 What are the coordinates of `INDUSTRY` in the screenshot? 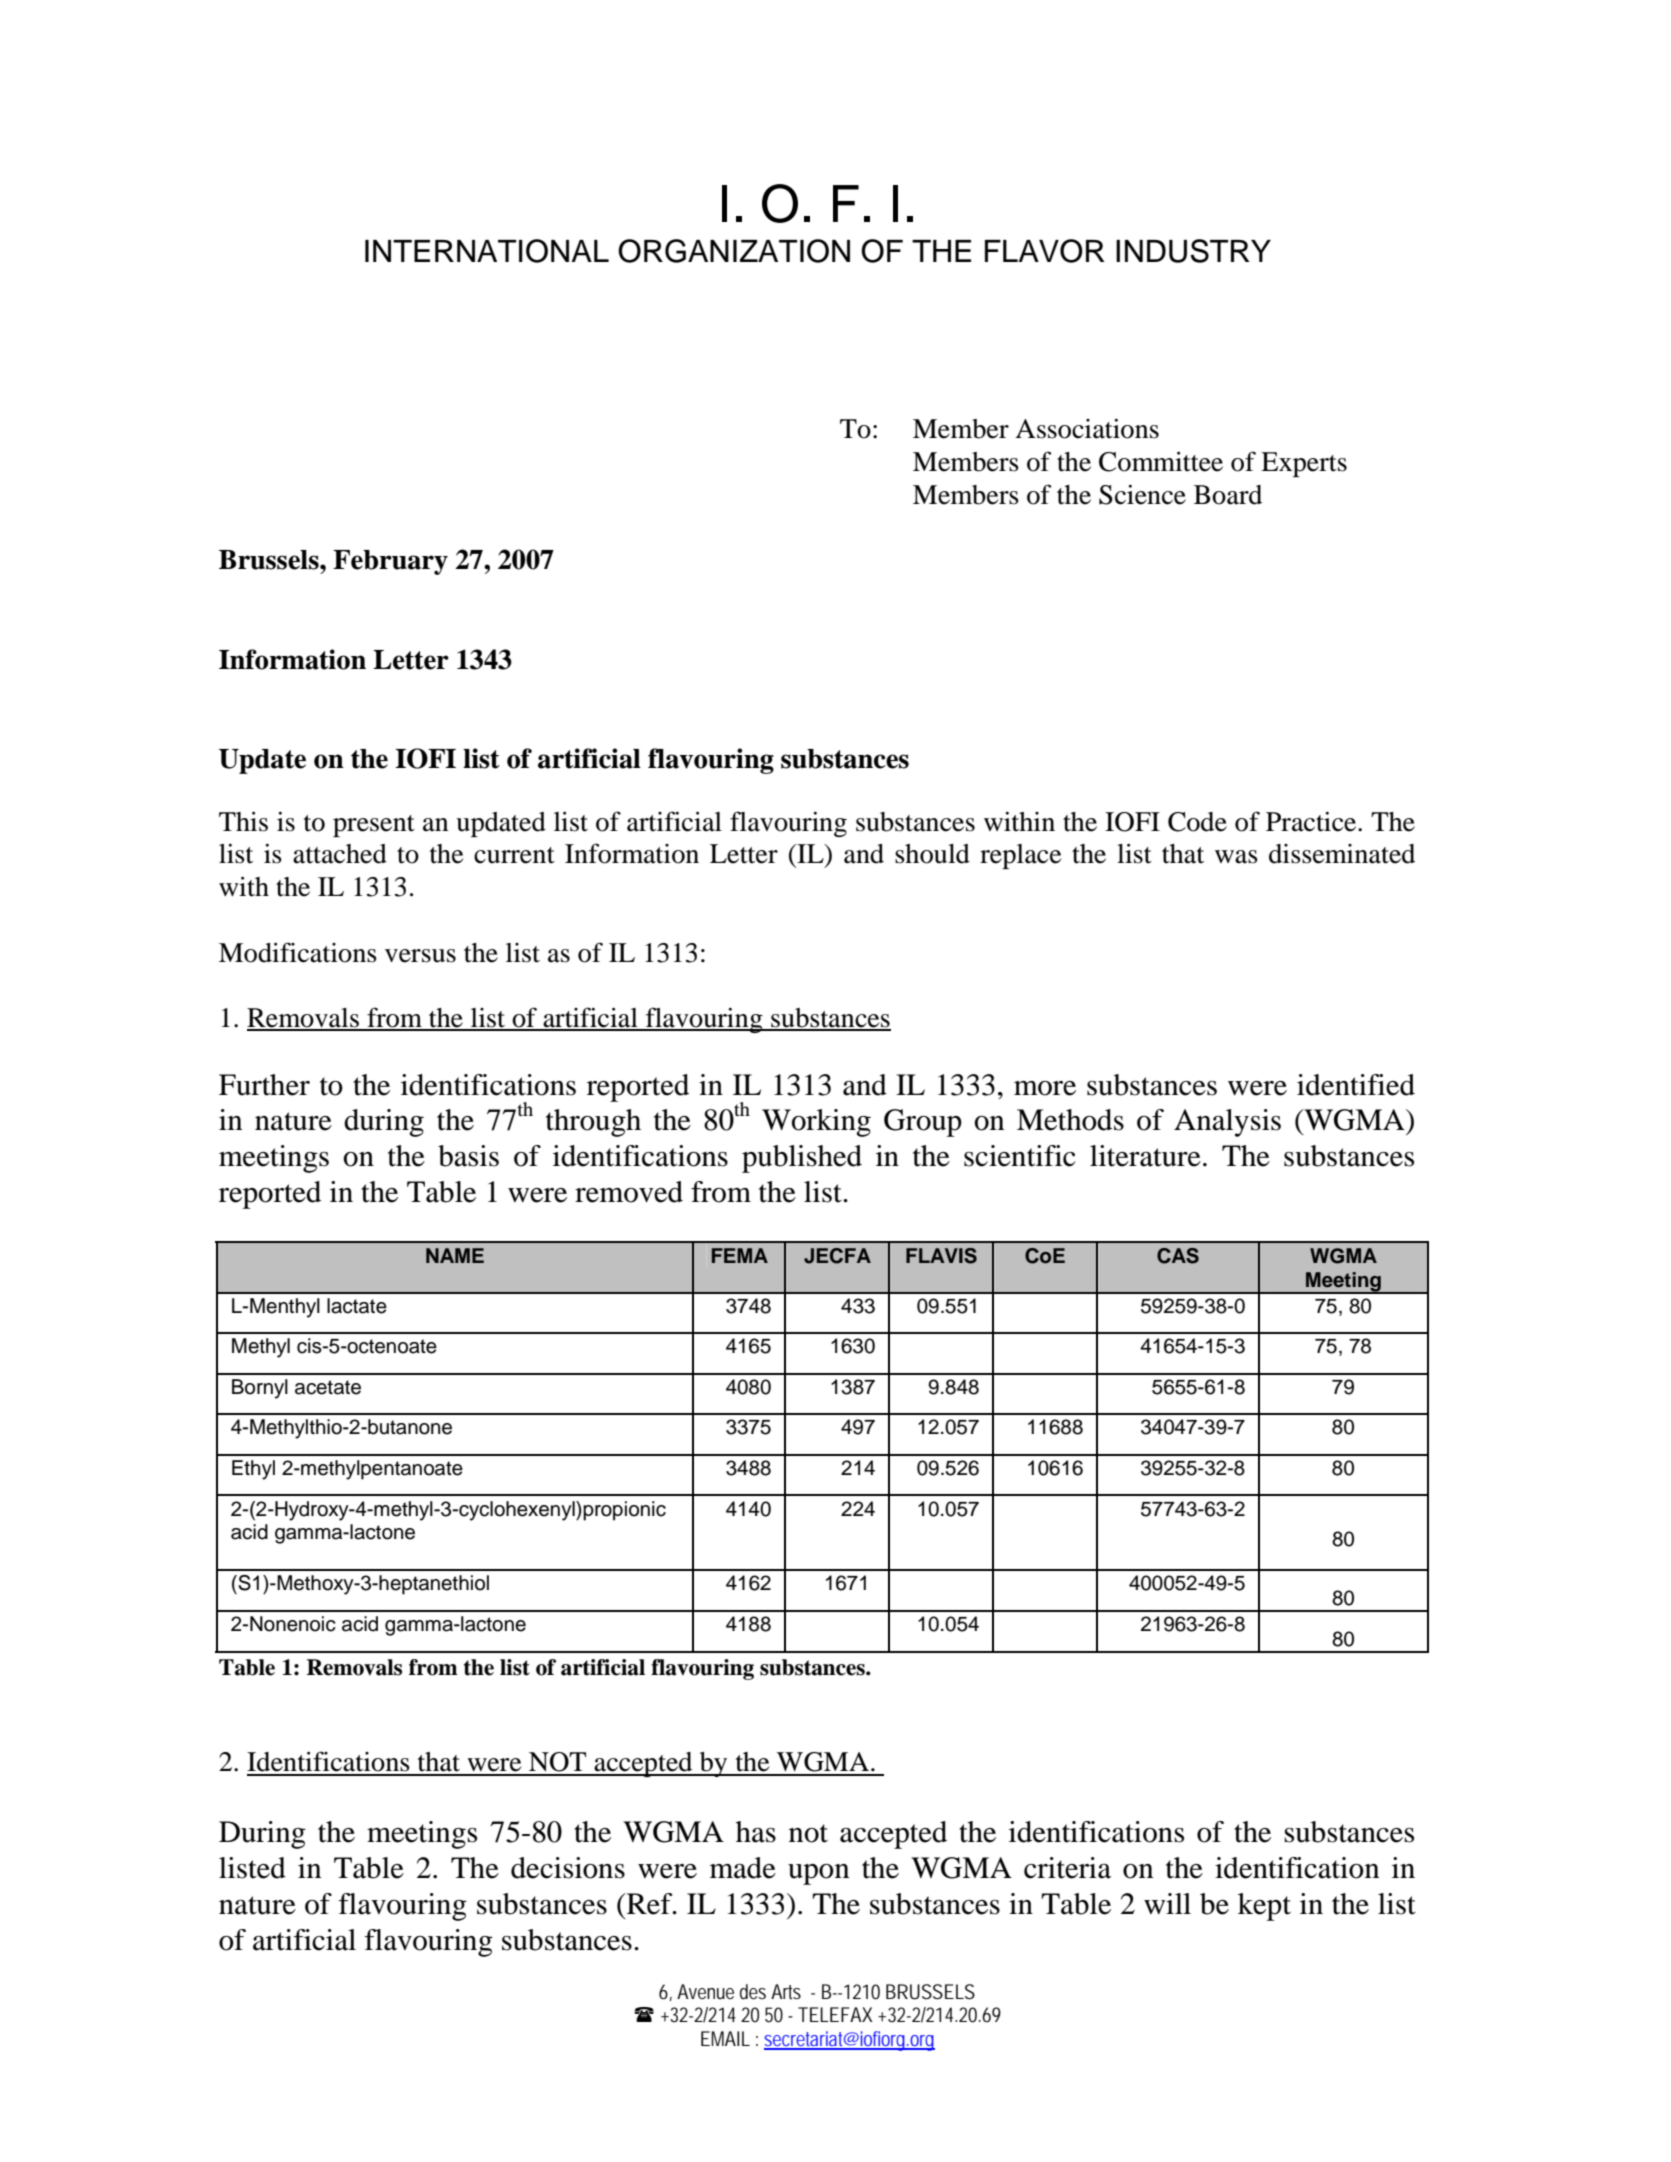 It's located at (1193, 251).
